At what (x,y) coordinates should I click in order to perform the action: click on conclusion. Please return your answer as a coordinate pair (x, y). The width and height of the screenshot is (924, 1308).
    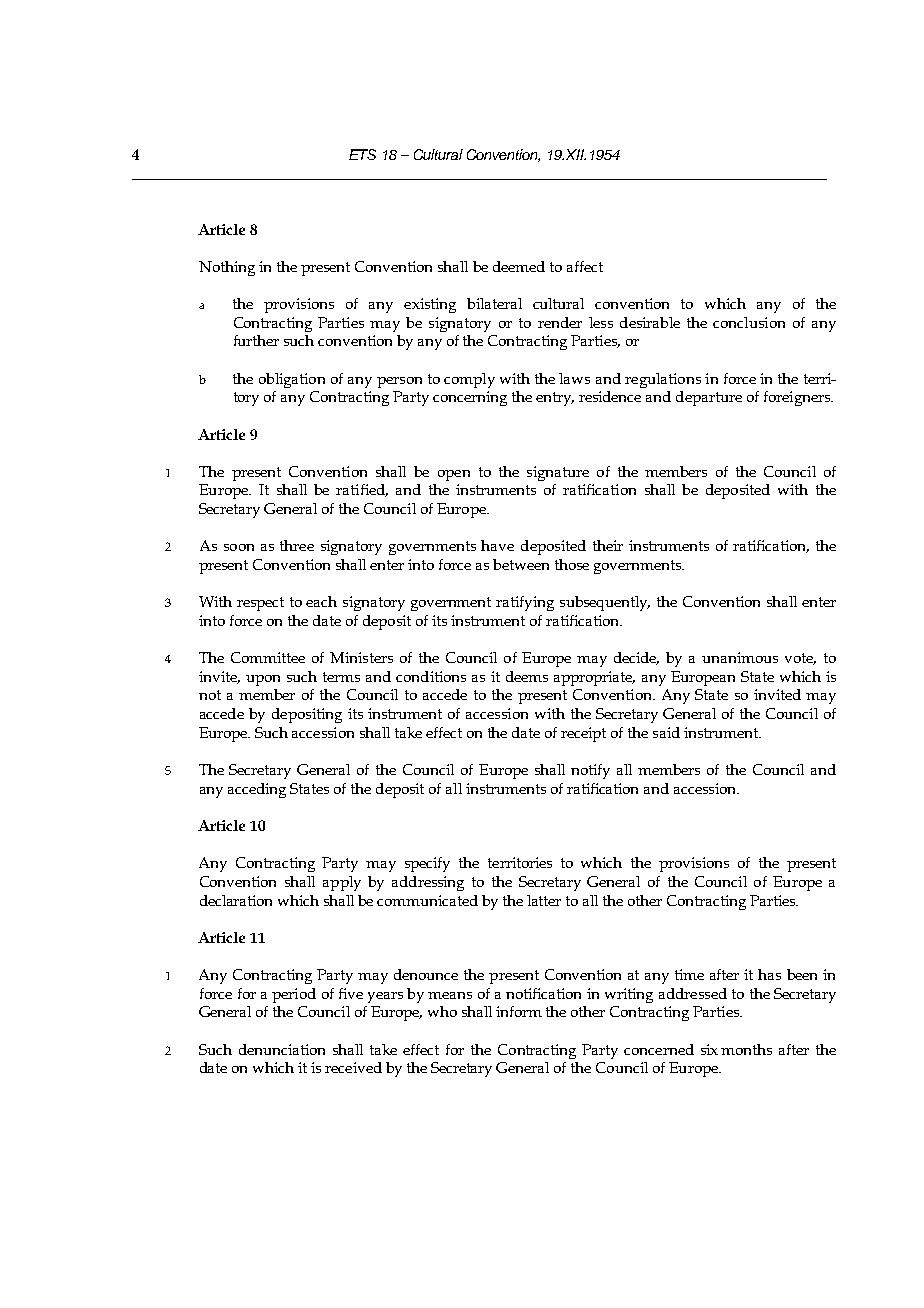
    Looking at the image, I should click on (749, 322).
